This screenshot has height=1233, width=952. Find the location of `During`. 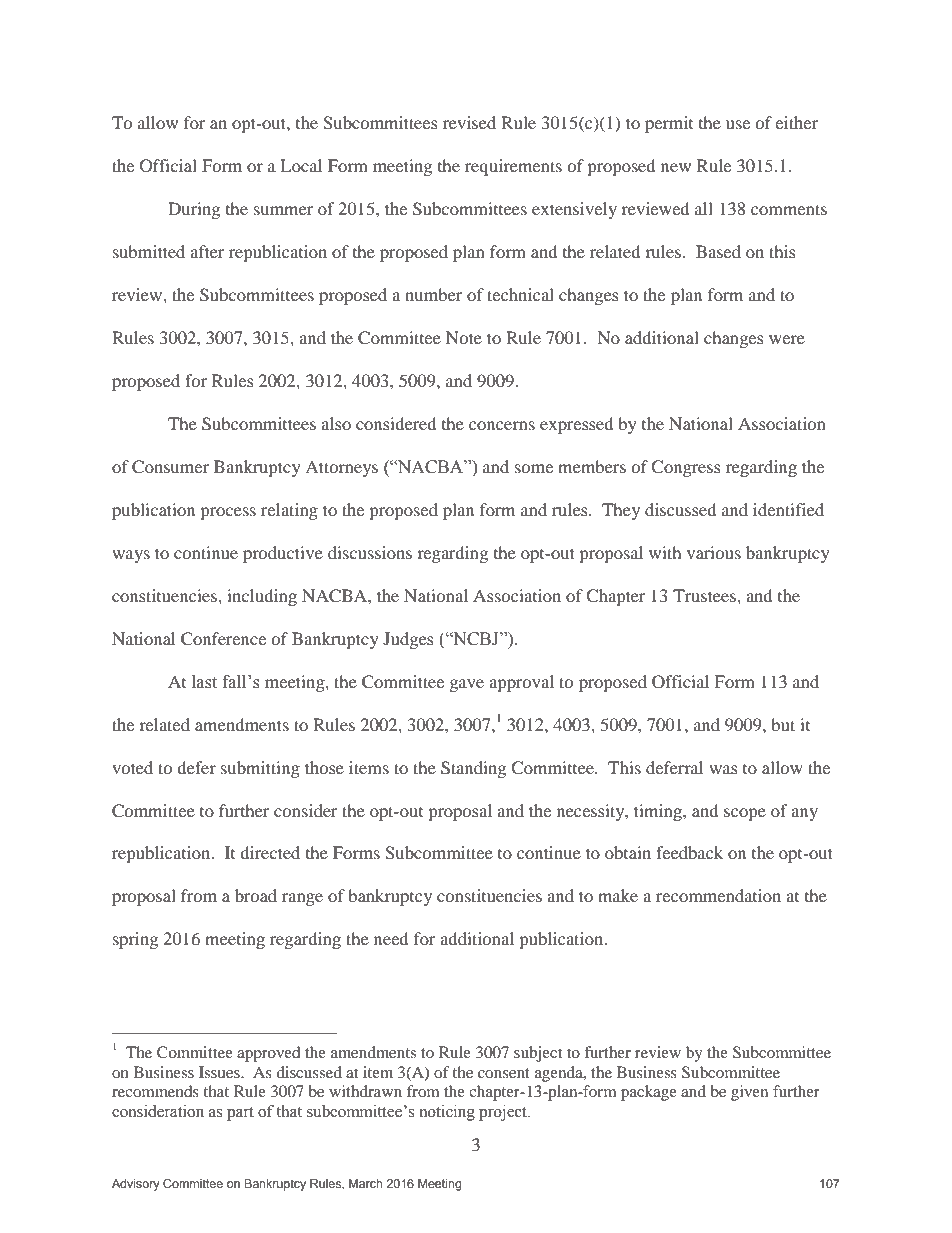

During is located at coordinates (194, 210).
